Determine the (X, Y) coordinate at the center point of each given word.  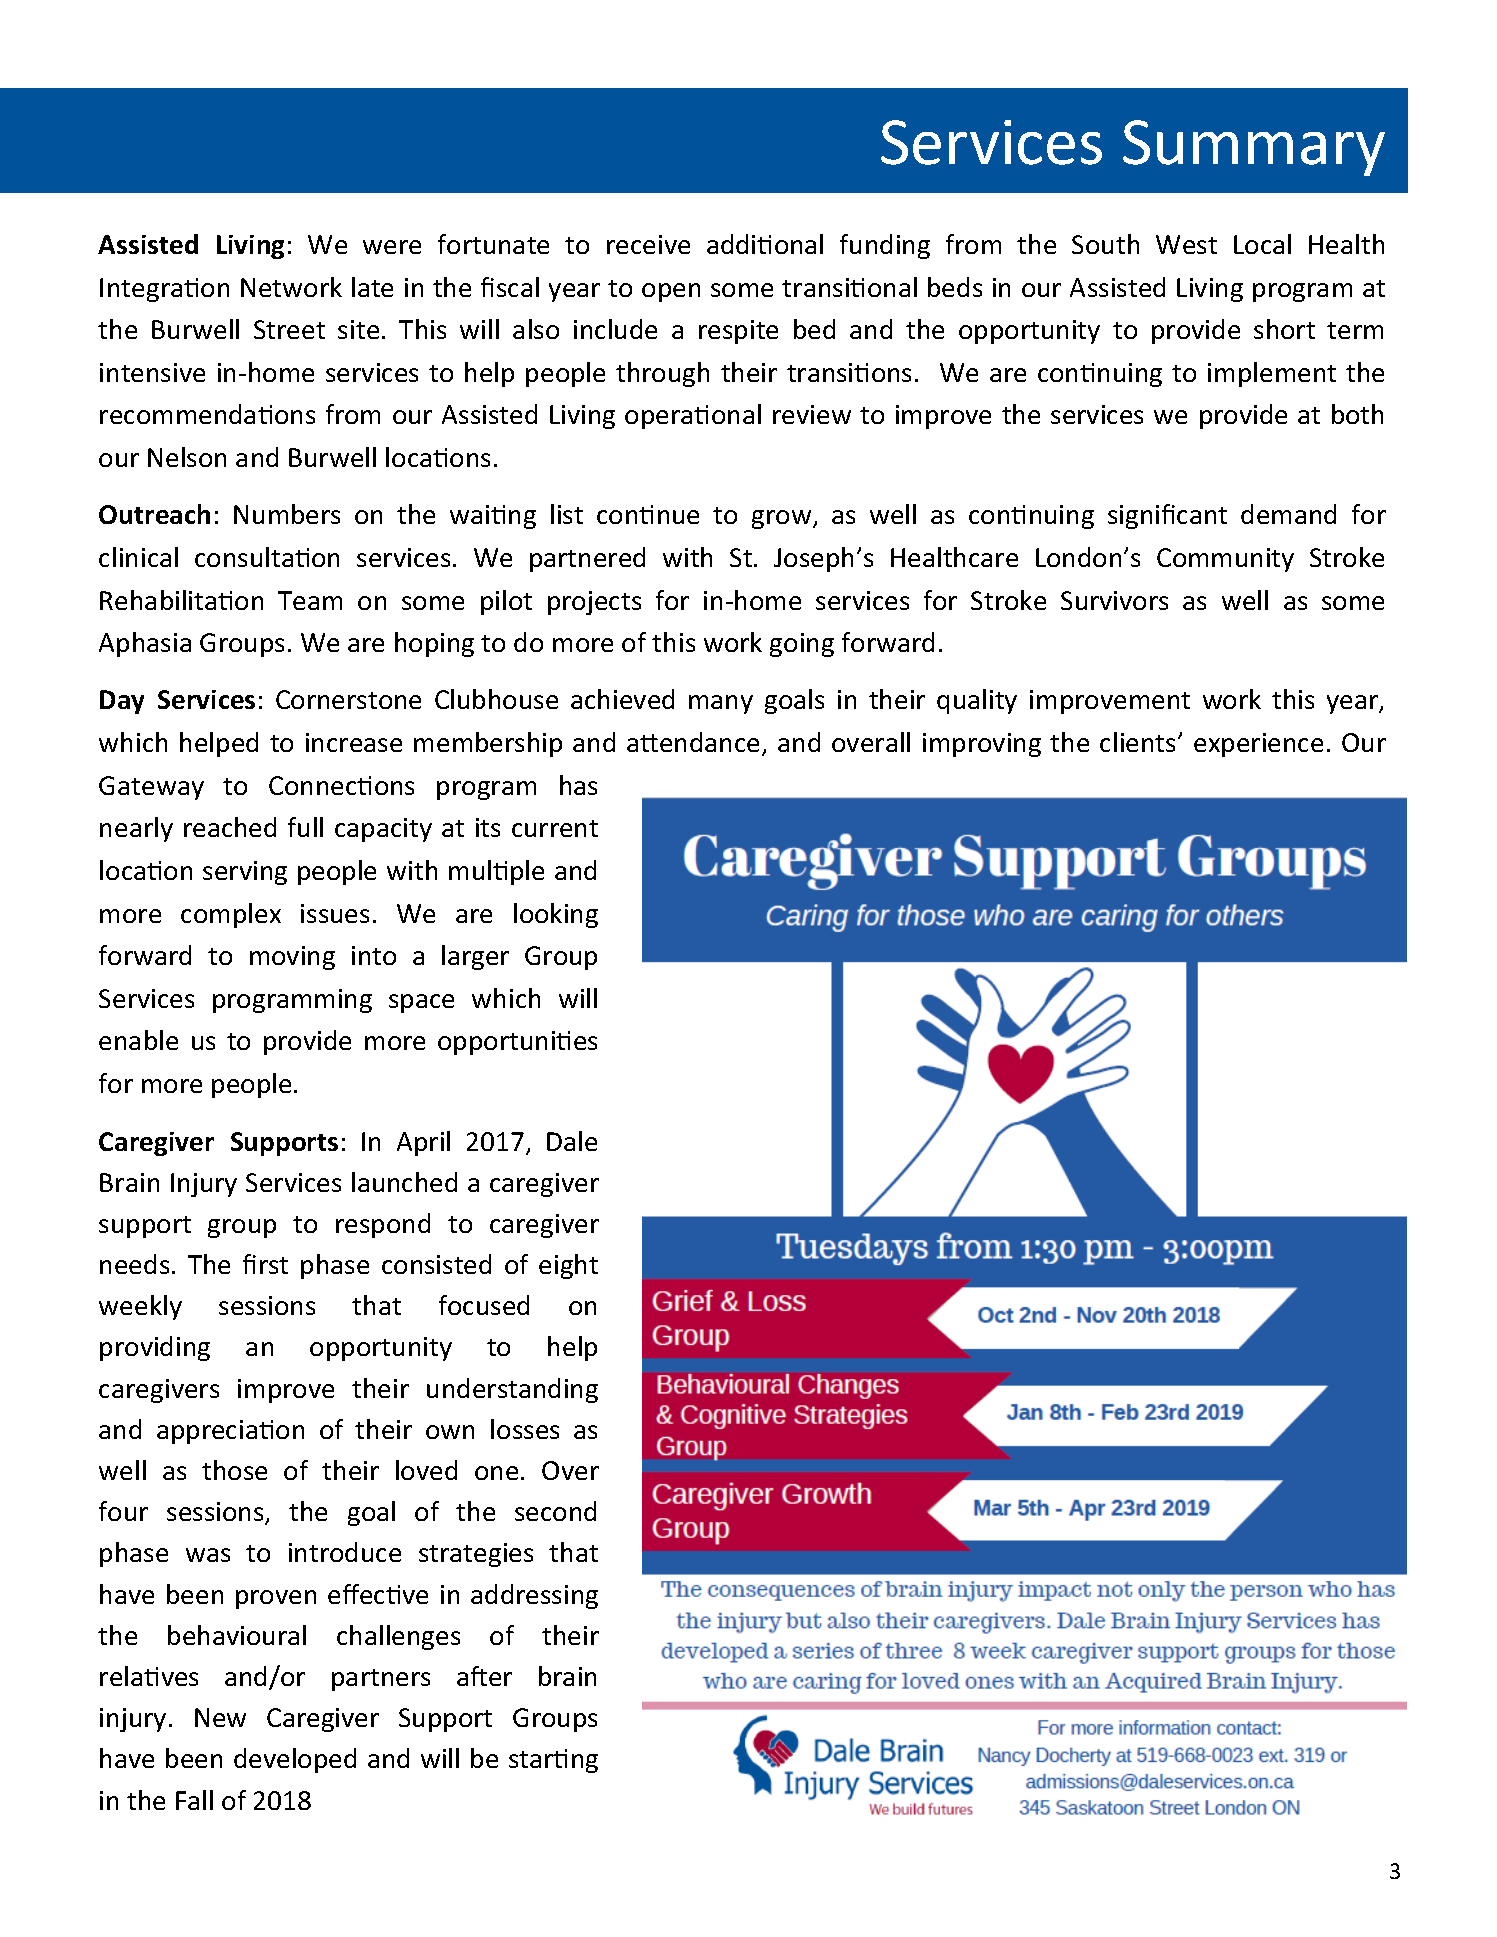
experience (1258, 745)
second (555, 1511)
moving (292, 958)
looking (556, 915)
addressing (534, 1596)
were (392, 247)
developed (295, 1760)
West (1186, 244)
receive (648, 244)
